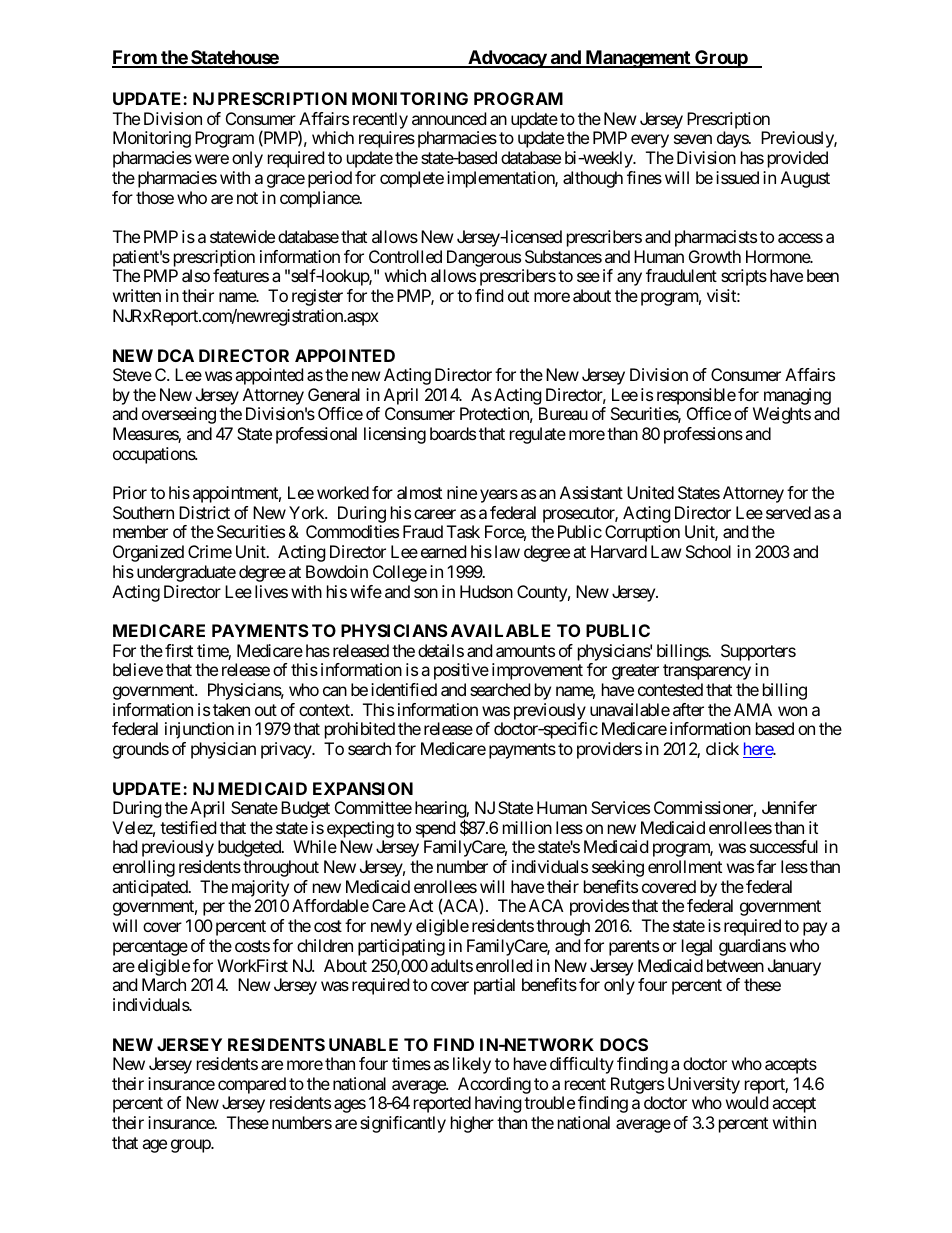 The height and width of the page is (1233, 952). Describe the element at coordinates (179, 415) in the page. I see `overseeing` at that location.
